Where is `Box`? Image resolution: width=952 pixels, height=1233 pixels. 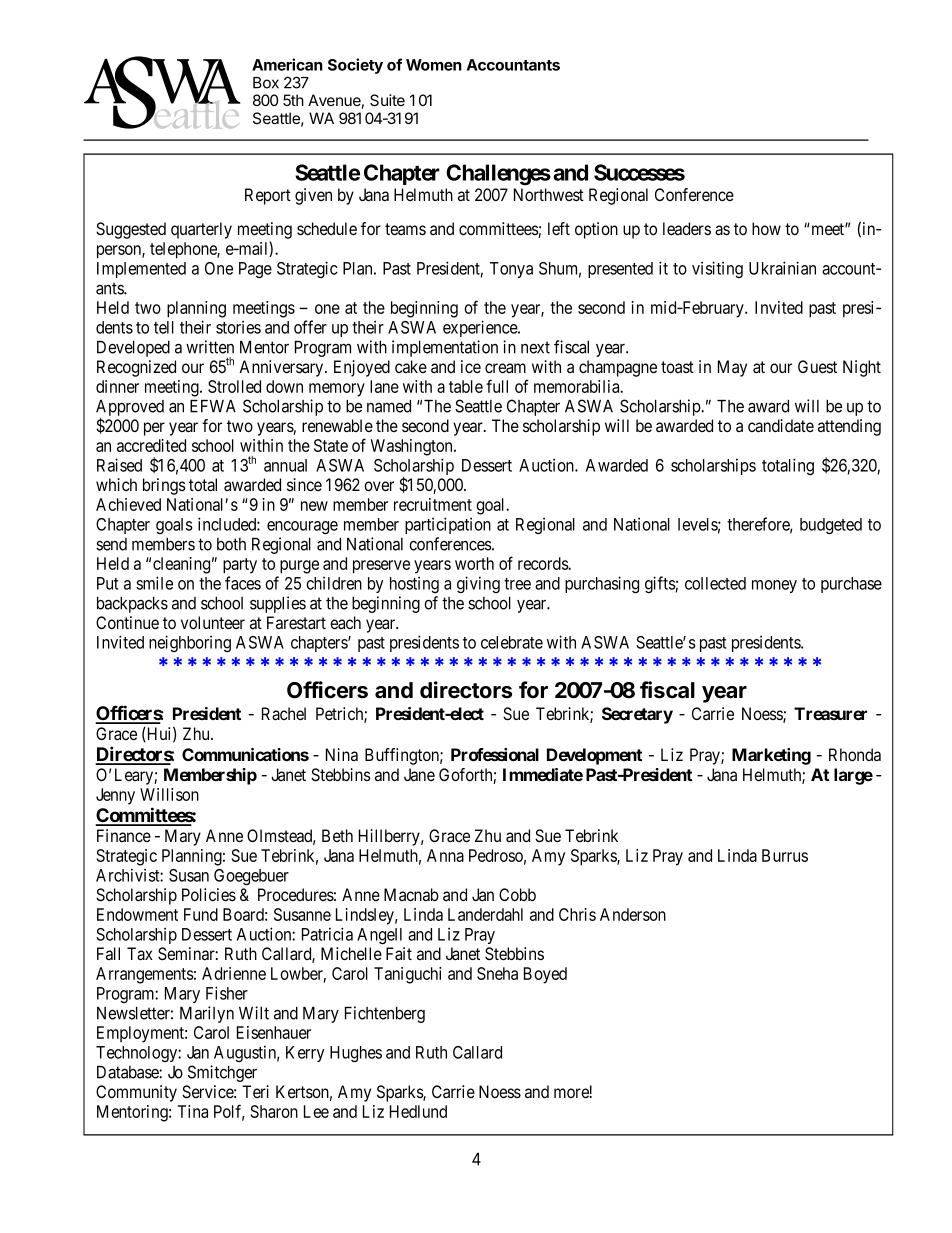 Box is located at coordinates (266, 83).
